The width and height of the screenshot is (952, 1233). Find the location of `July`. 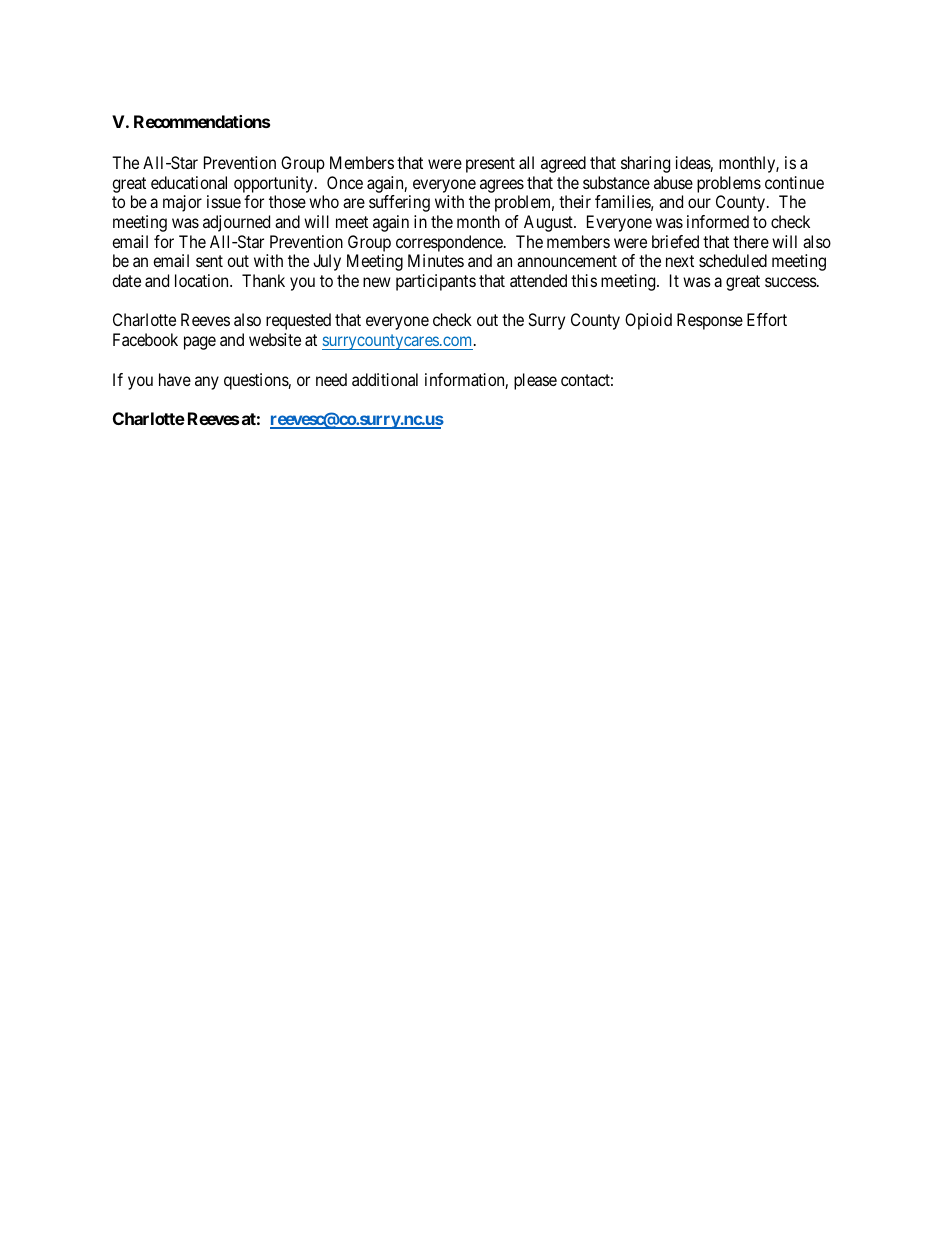

July is located at coordinates (327, 262).
